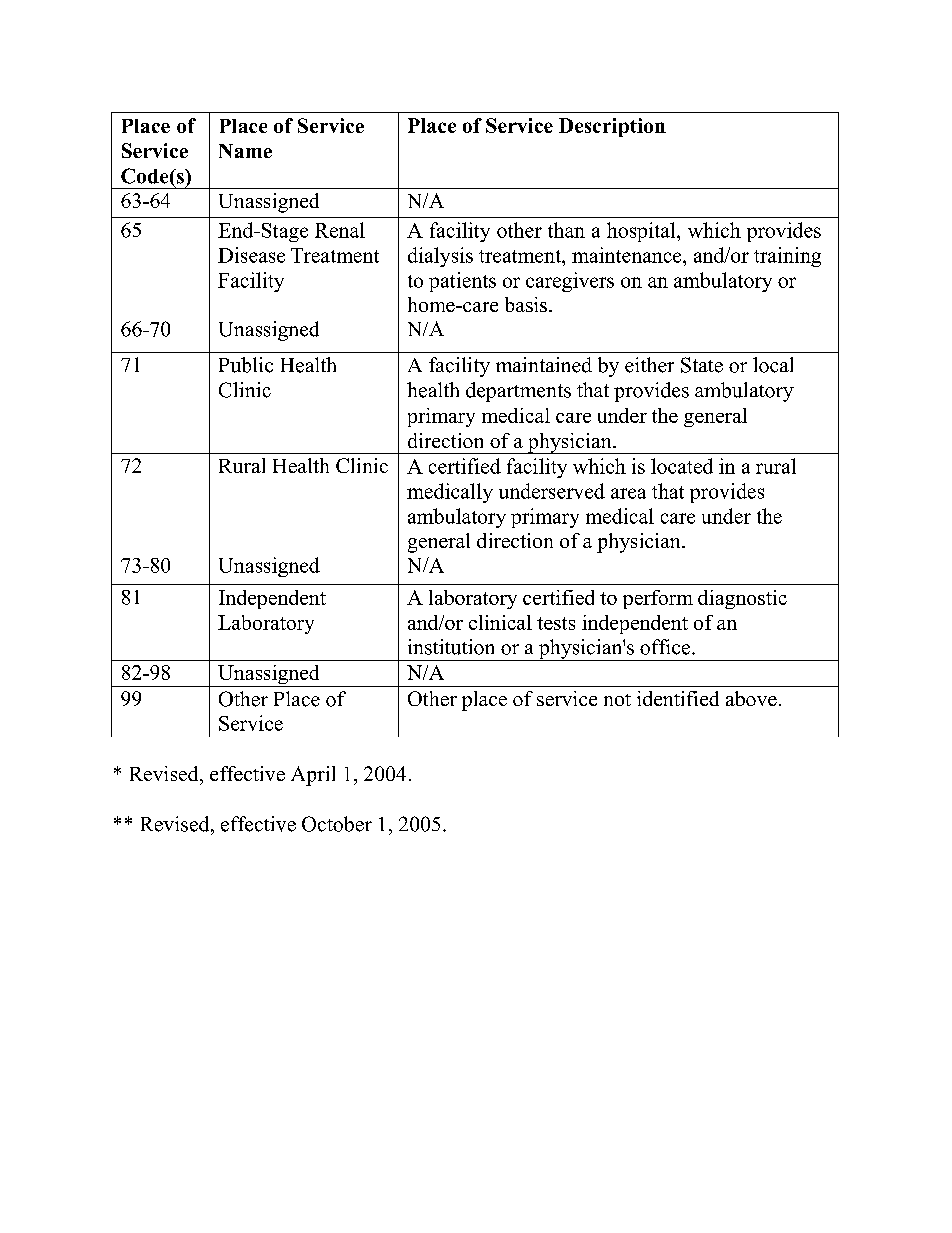 The width and height of the page is (952, 1233). What do you see at coordinates (617, 700) in the page?
I see `not` at bounding box center [617, 700].
